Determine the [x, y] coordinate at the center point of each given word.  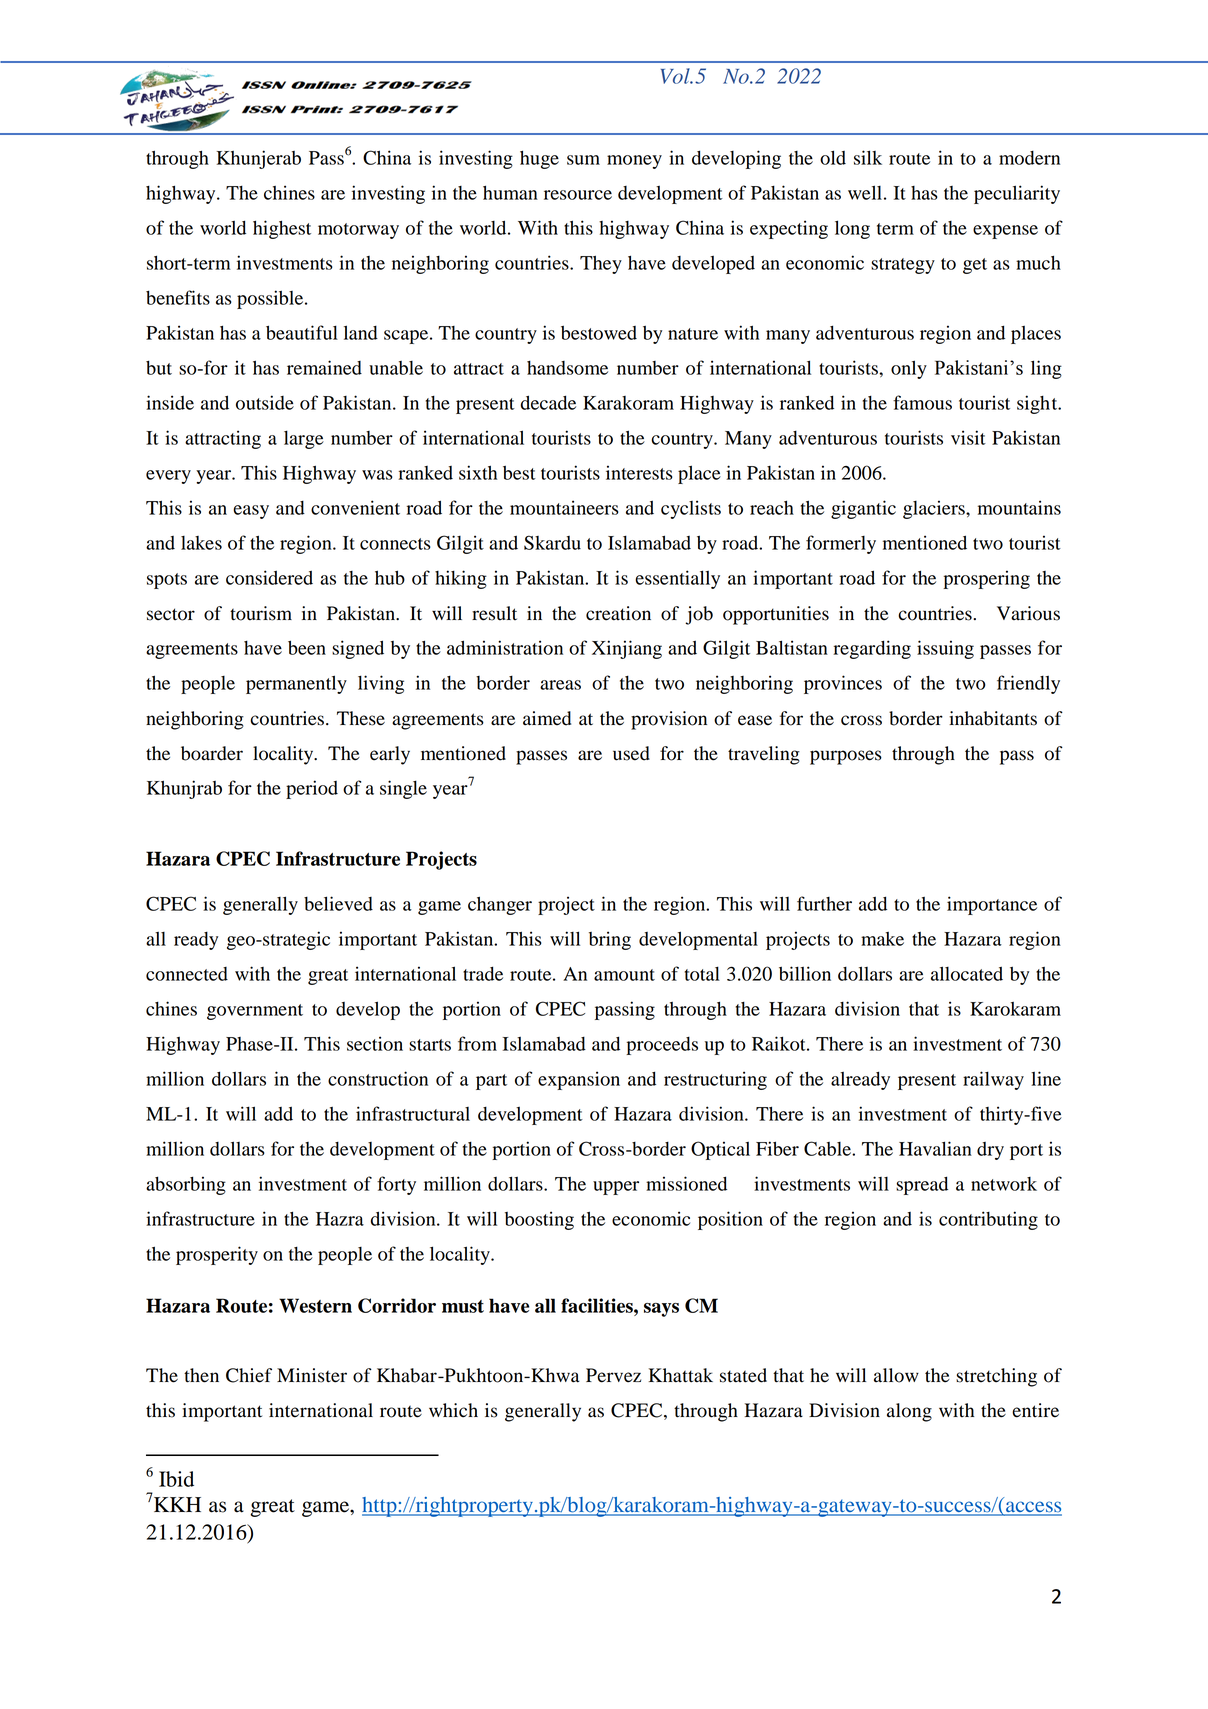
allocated [967, 973]
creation [618, 613]
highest [282, 229]
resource [578, 195]
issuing [945, 649]
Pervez [613, 1375]
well [865, 192]
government [255, 1012]
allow [896, 1375]
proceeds [662, 1046]
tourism [261, 613]
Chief [249, 1375]
